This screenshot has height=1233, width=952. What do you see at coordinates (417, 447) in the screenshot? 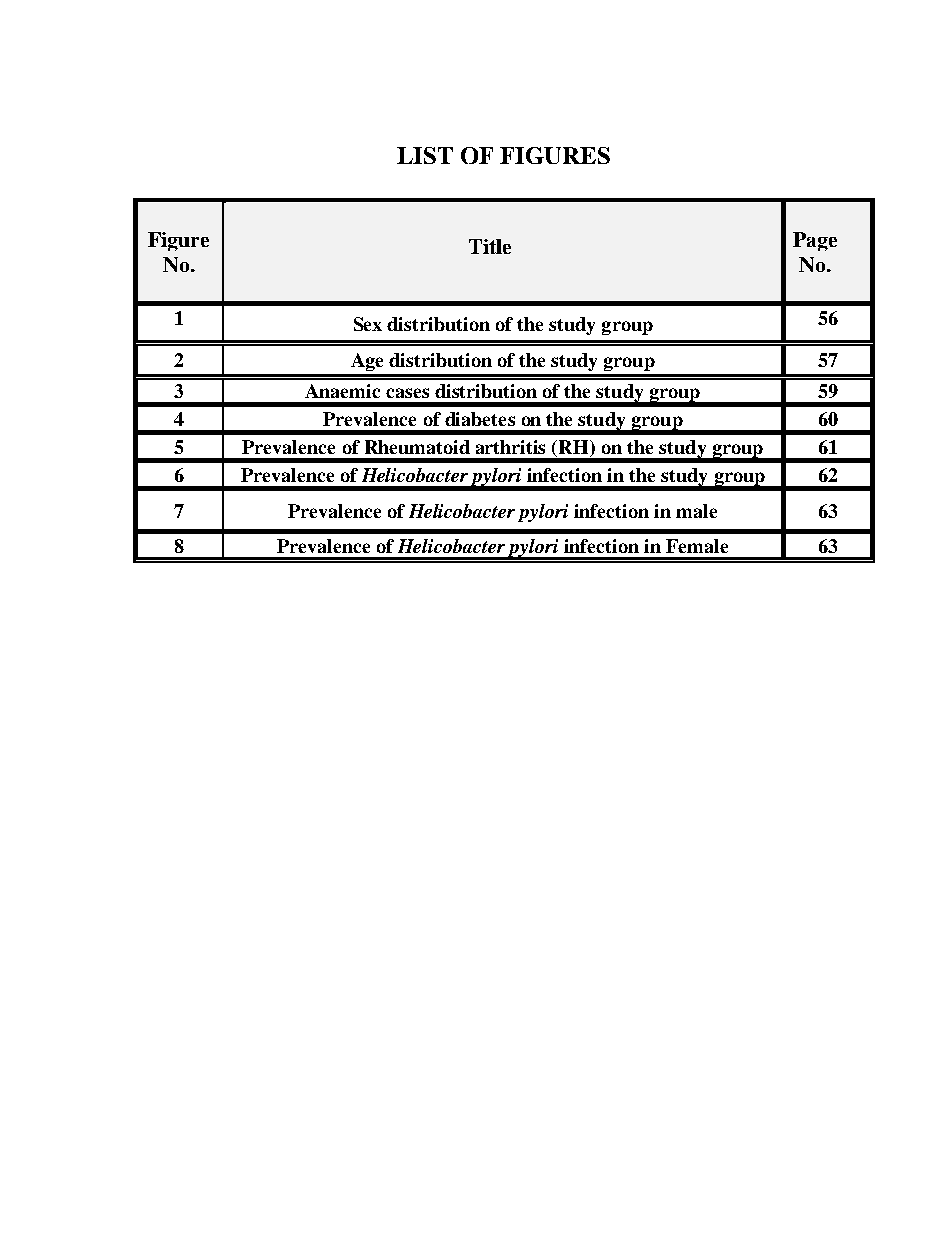
I see `Rheumatoid` at bounding box center [417, 447].
